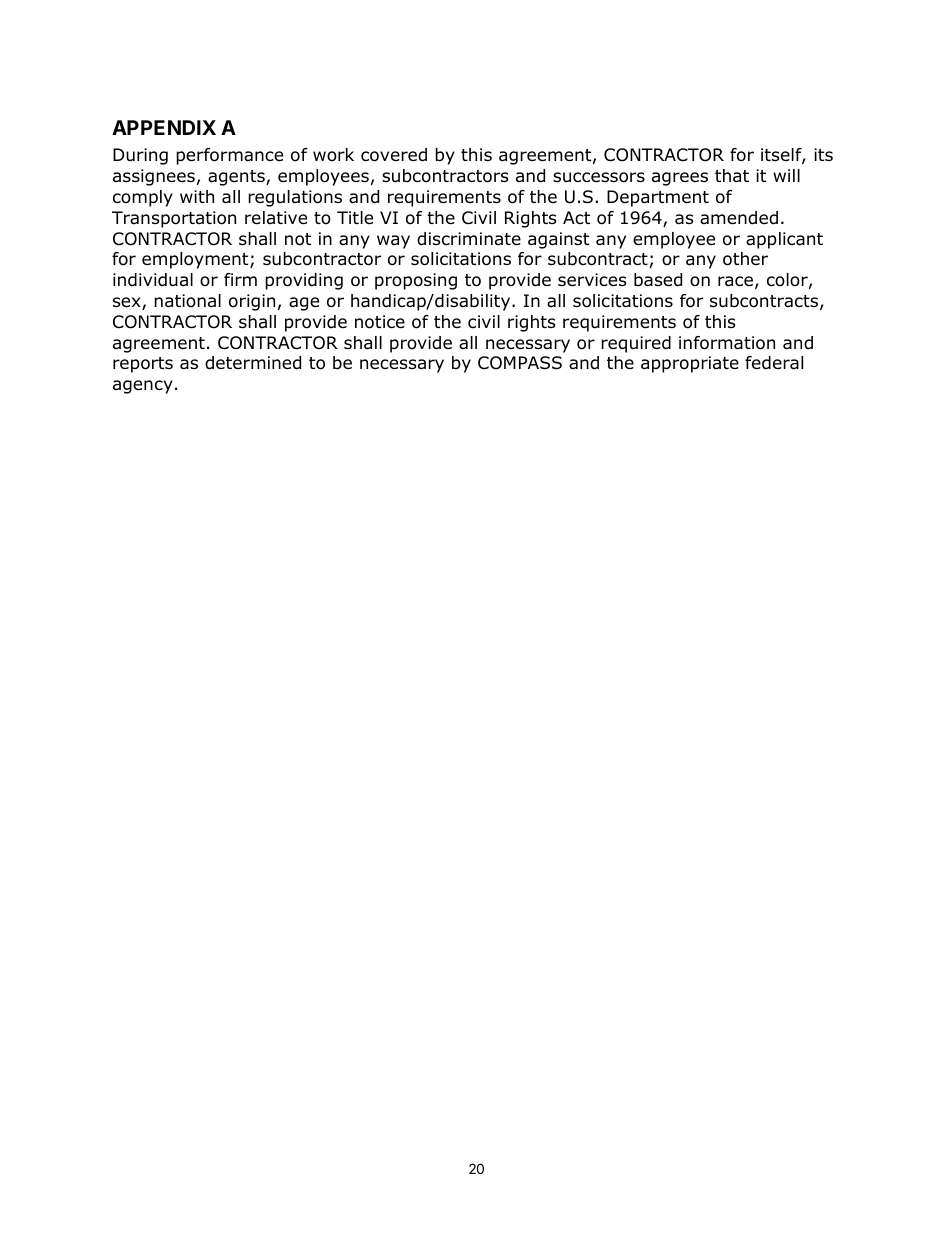 This image has height=1233, width=952. I want to click on race, so click(735, 281).
